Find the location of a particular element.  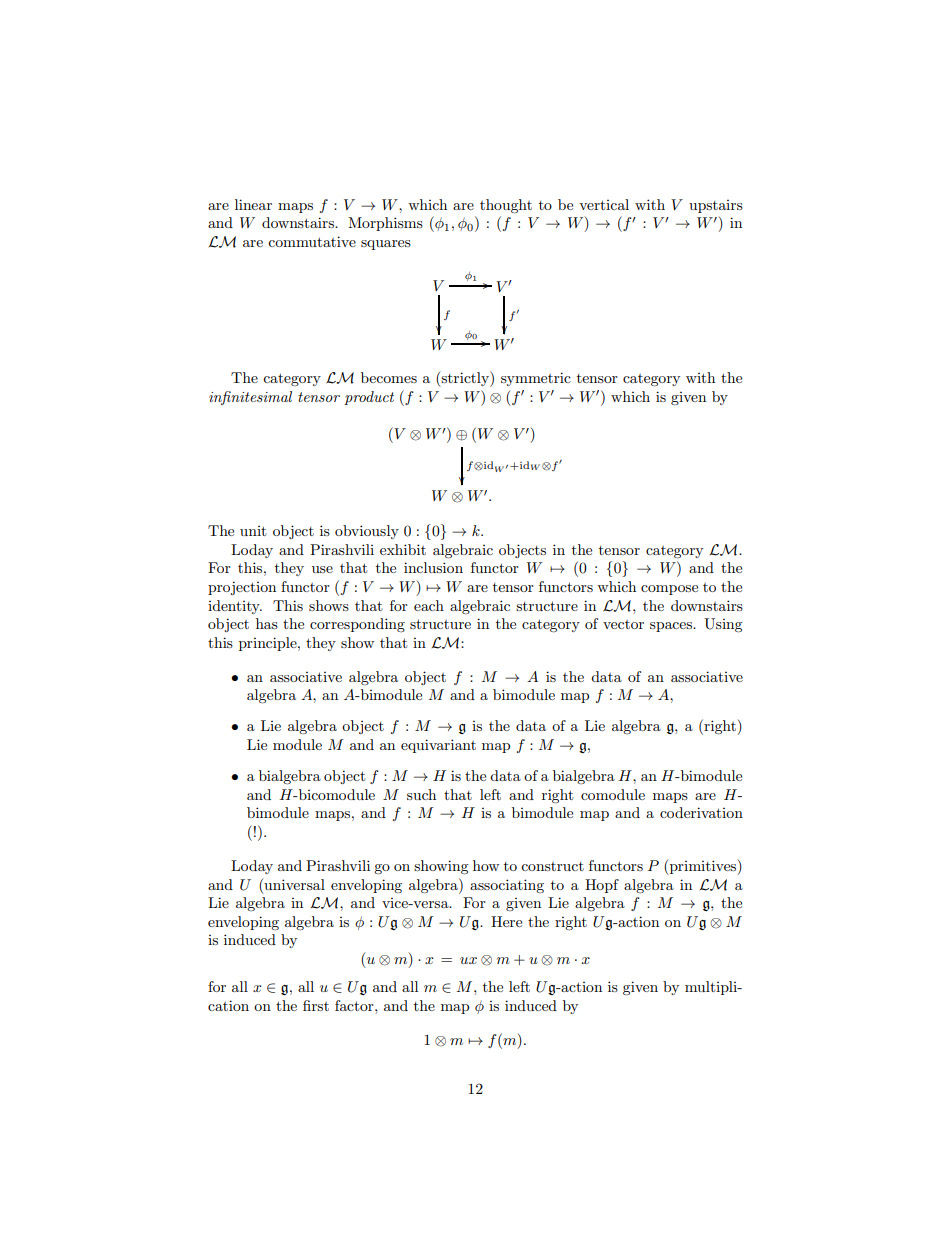

exhibit is located at coordinates (403, 549).
